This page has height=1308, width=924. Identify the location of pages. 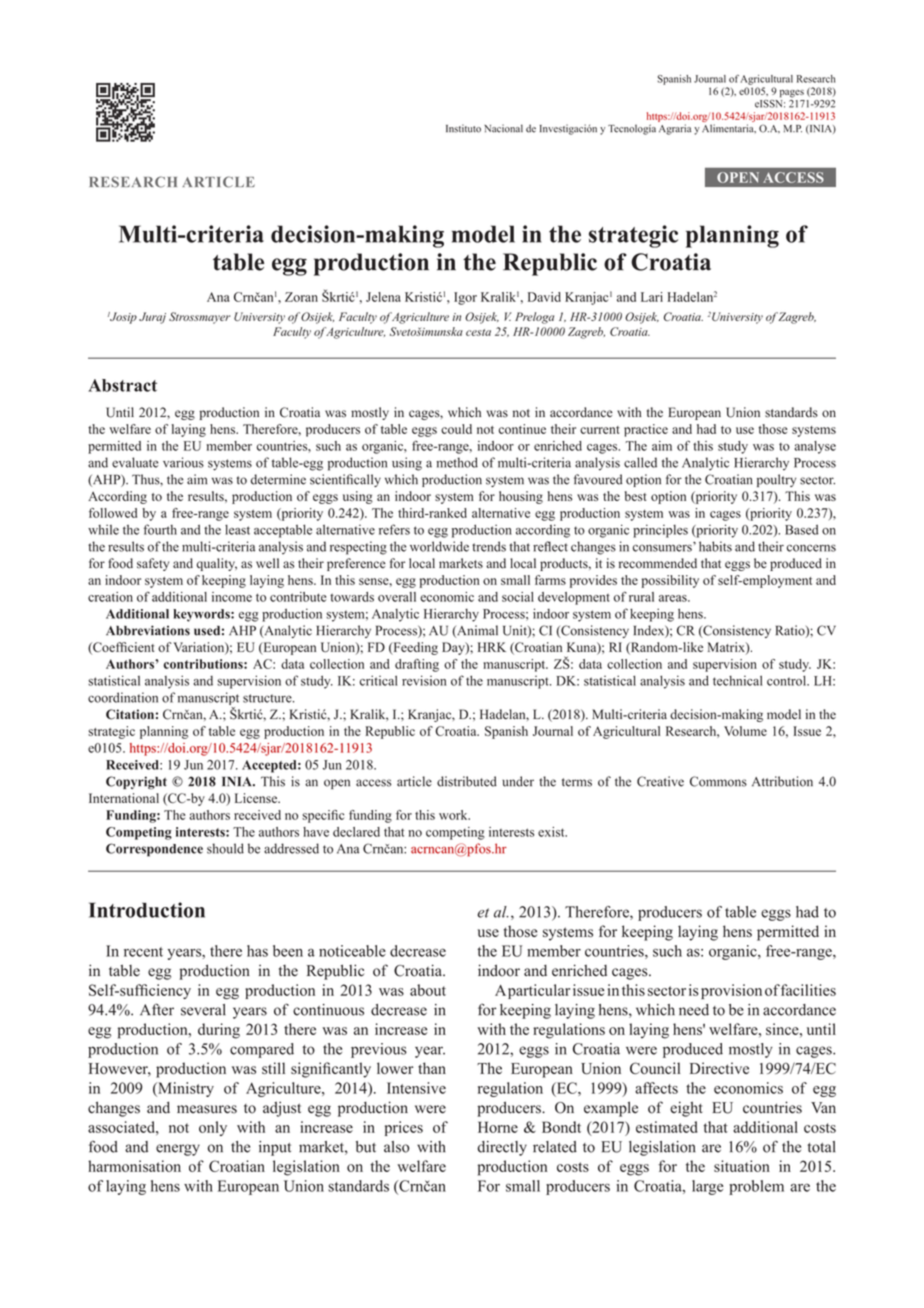
(792, 94).
